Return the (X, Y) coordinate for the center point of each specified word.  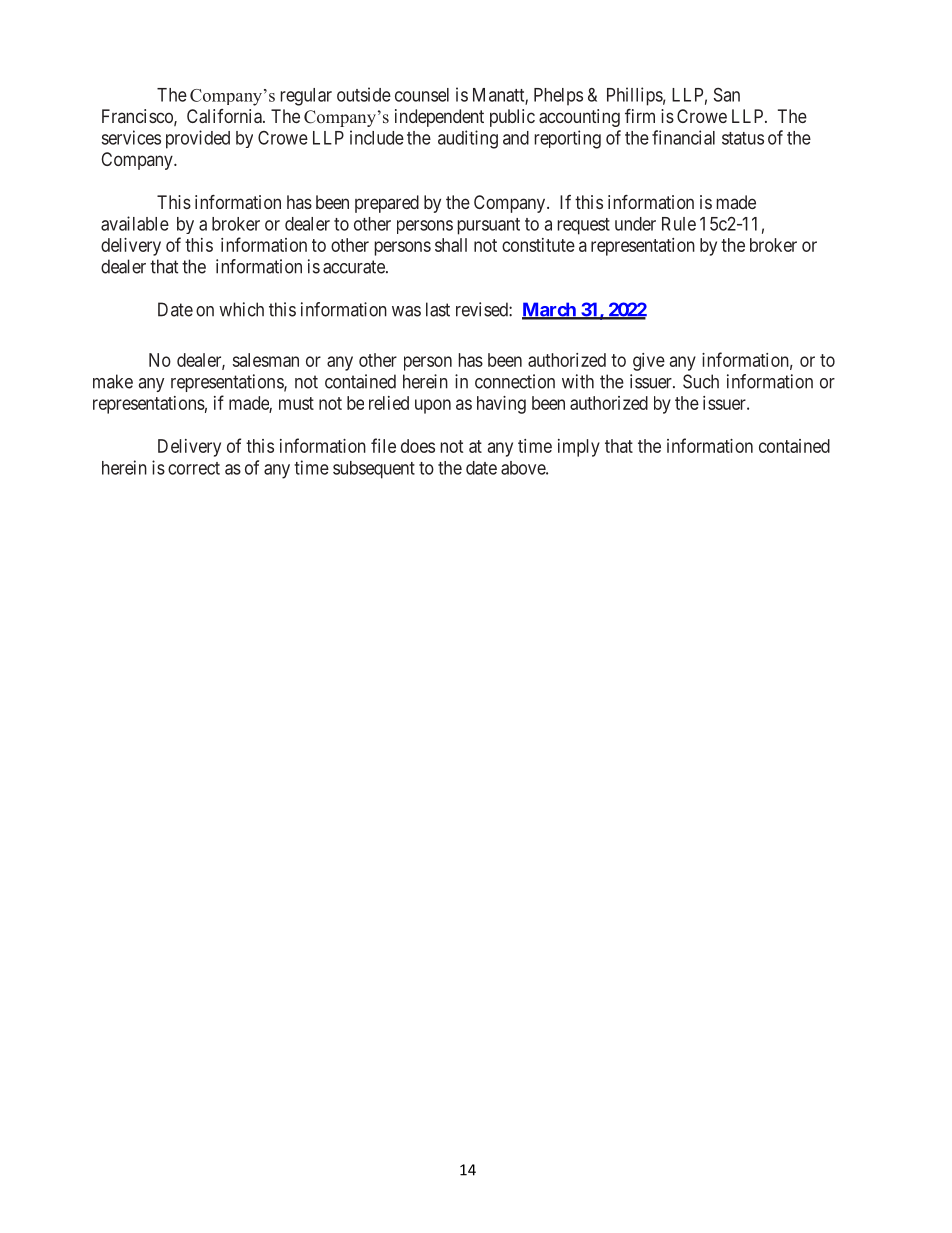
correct (194, 468)
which (241, 309)
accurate (355, 267)
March (550, 310)
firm (640, 116)
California (225, 116)
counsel (422, 95)
